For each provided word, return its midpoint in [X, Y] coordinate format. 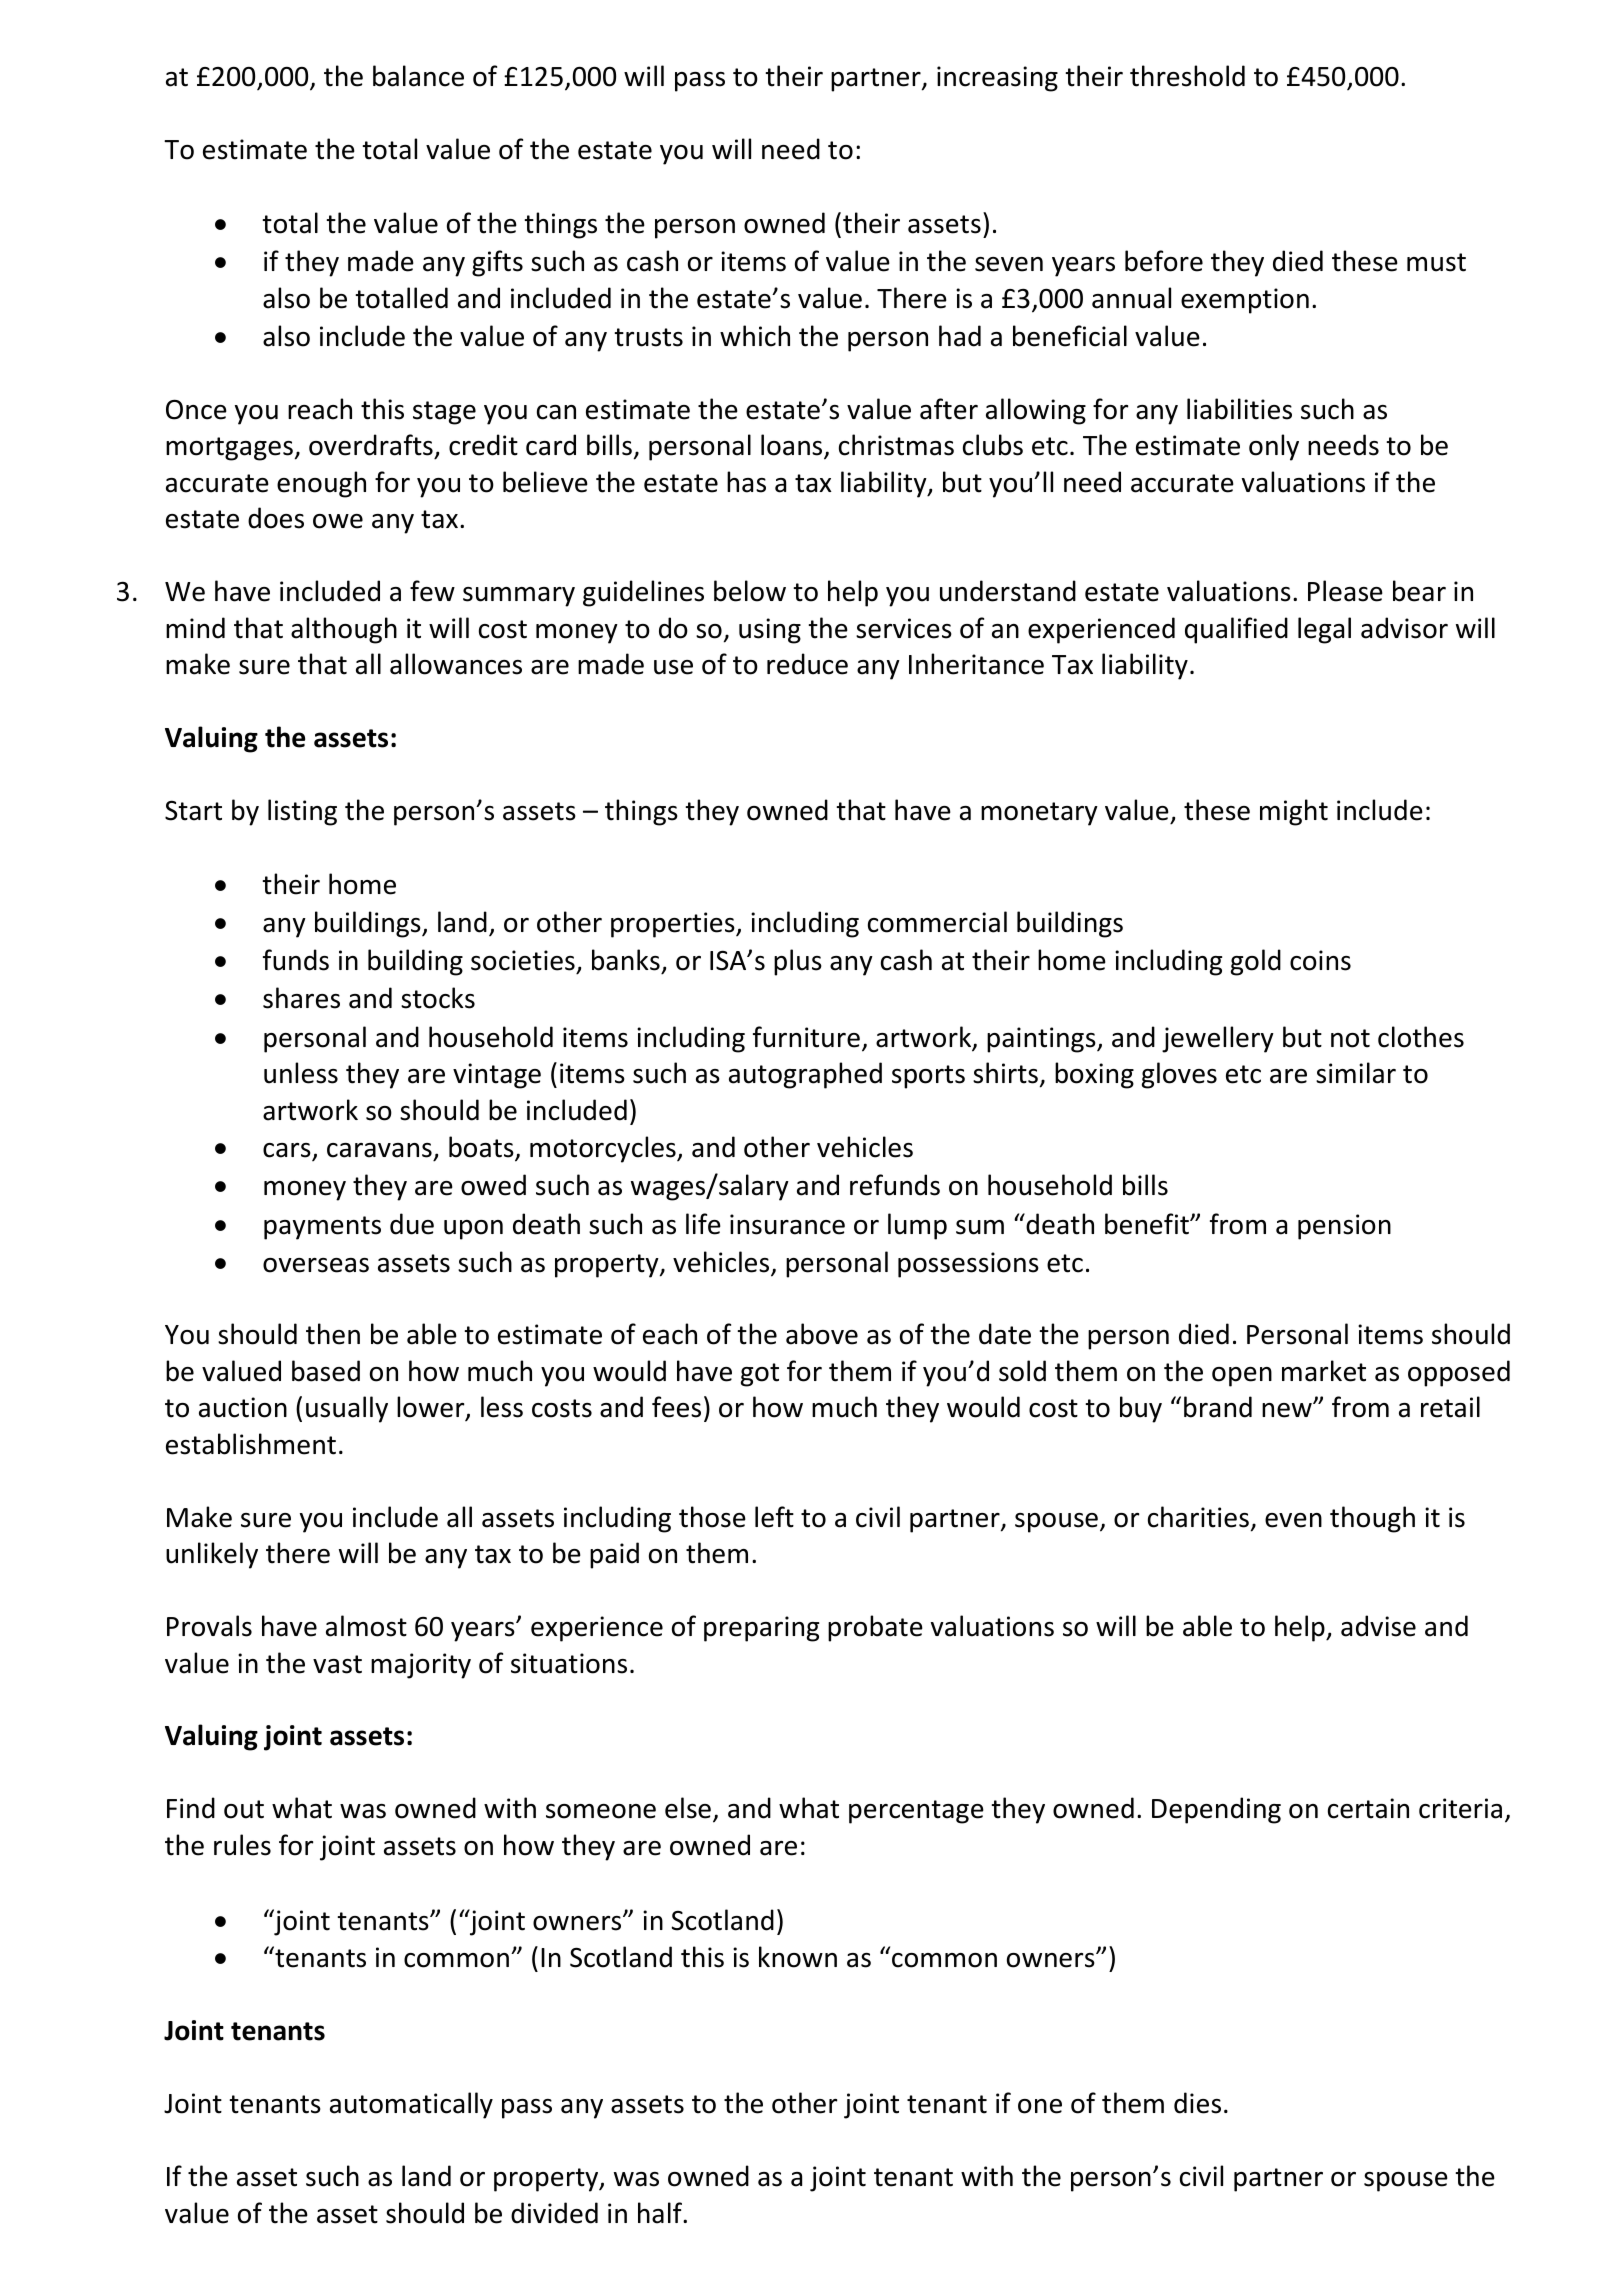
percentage [916, 1812]
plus [798, 962]
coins [1320, 960]
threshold [1187, 76]
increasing [997, 79]
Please [1345, 591]
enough [321, 484]
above [822, 1334]
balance [418, 76]
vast [337, 1664]
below [750, 591]
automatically [411, 2105]
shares [301, 998]
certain [1368, 1808]
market [1324, 1371]
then [333, 1334]
